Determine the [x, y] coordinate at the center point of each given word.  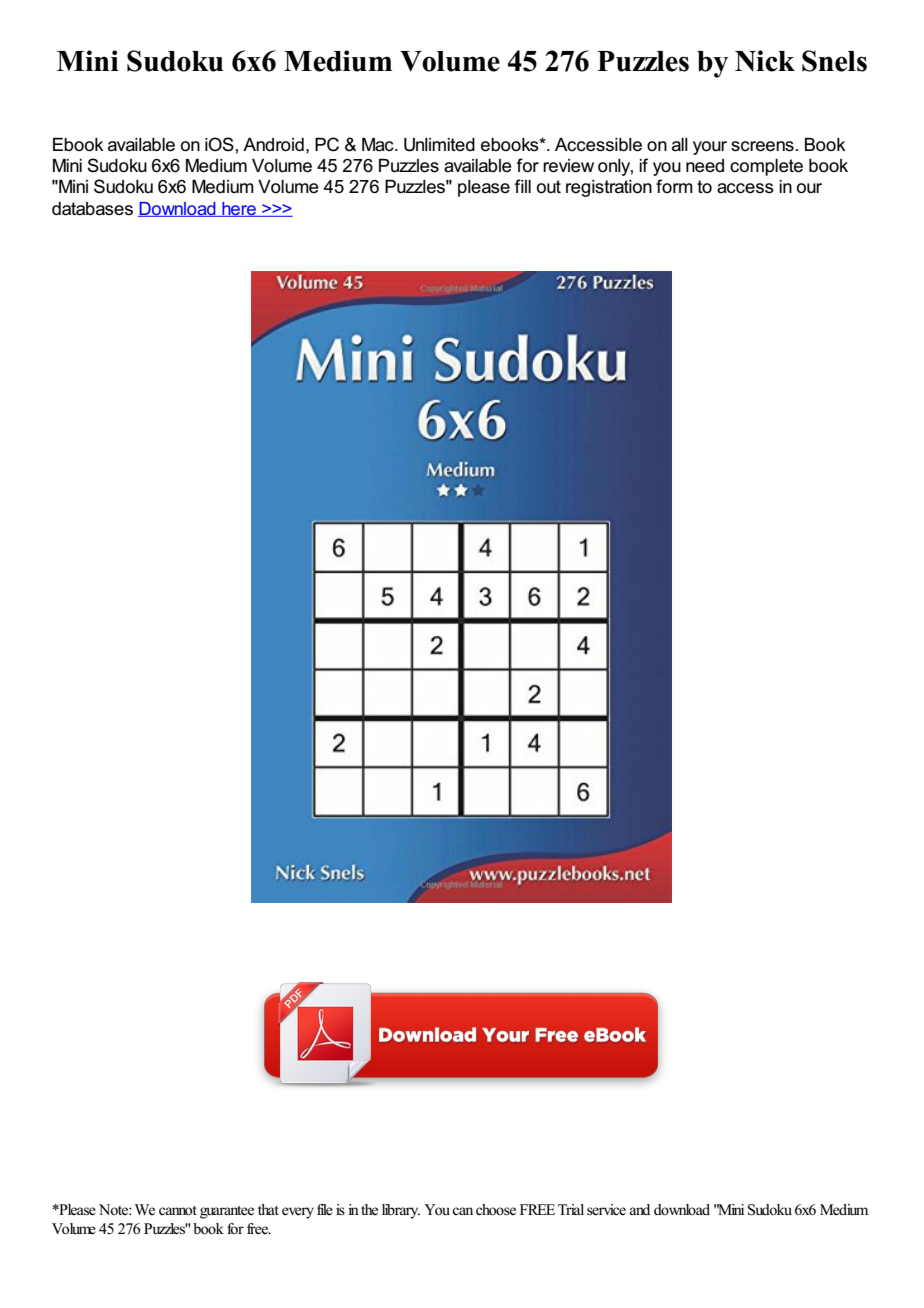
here [239, 209]
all [680, 145]
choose [496, 1210]
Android [273, 145]
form [674, 186]
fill [522, 186]
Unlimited [439, 145]
